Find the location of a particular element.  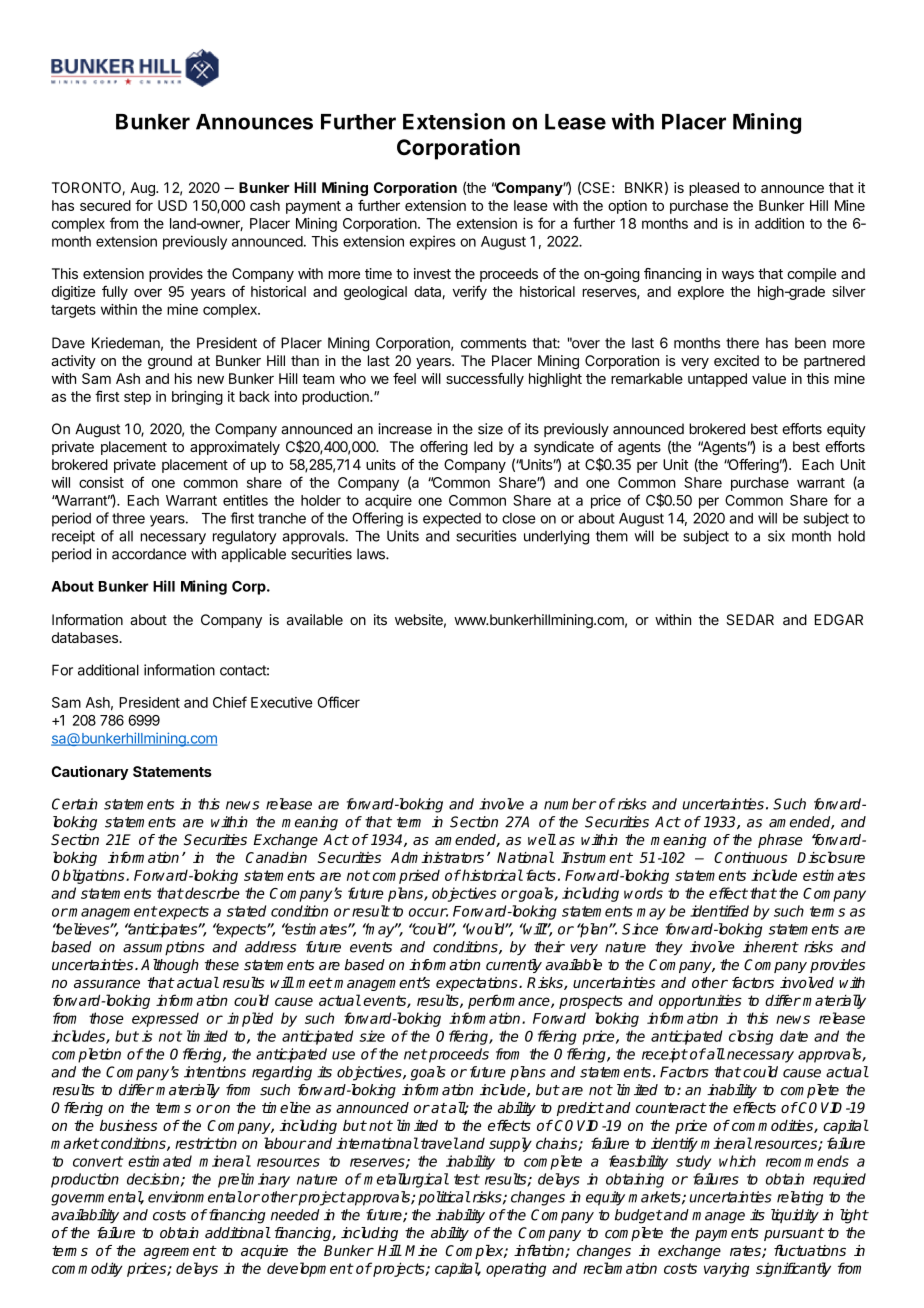

Although is located at coordinates (170, 966).
